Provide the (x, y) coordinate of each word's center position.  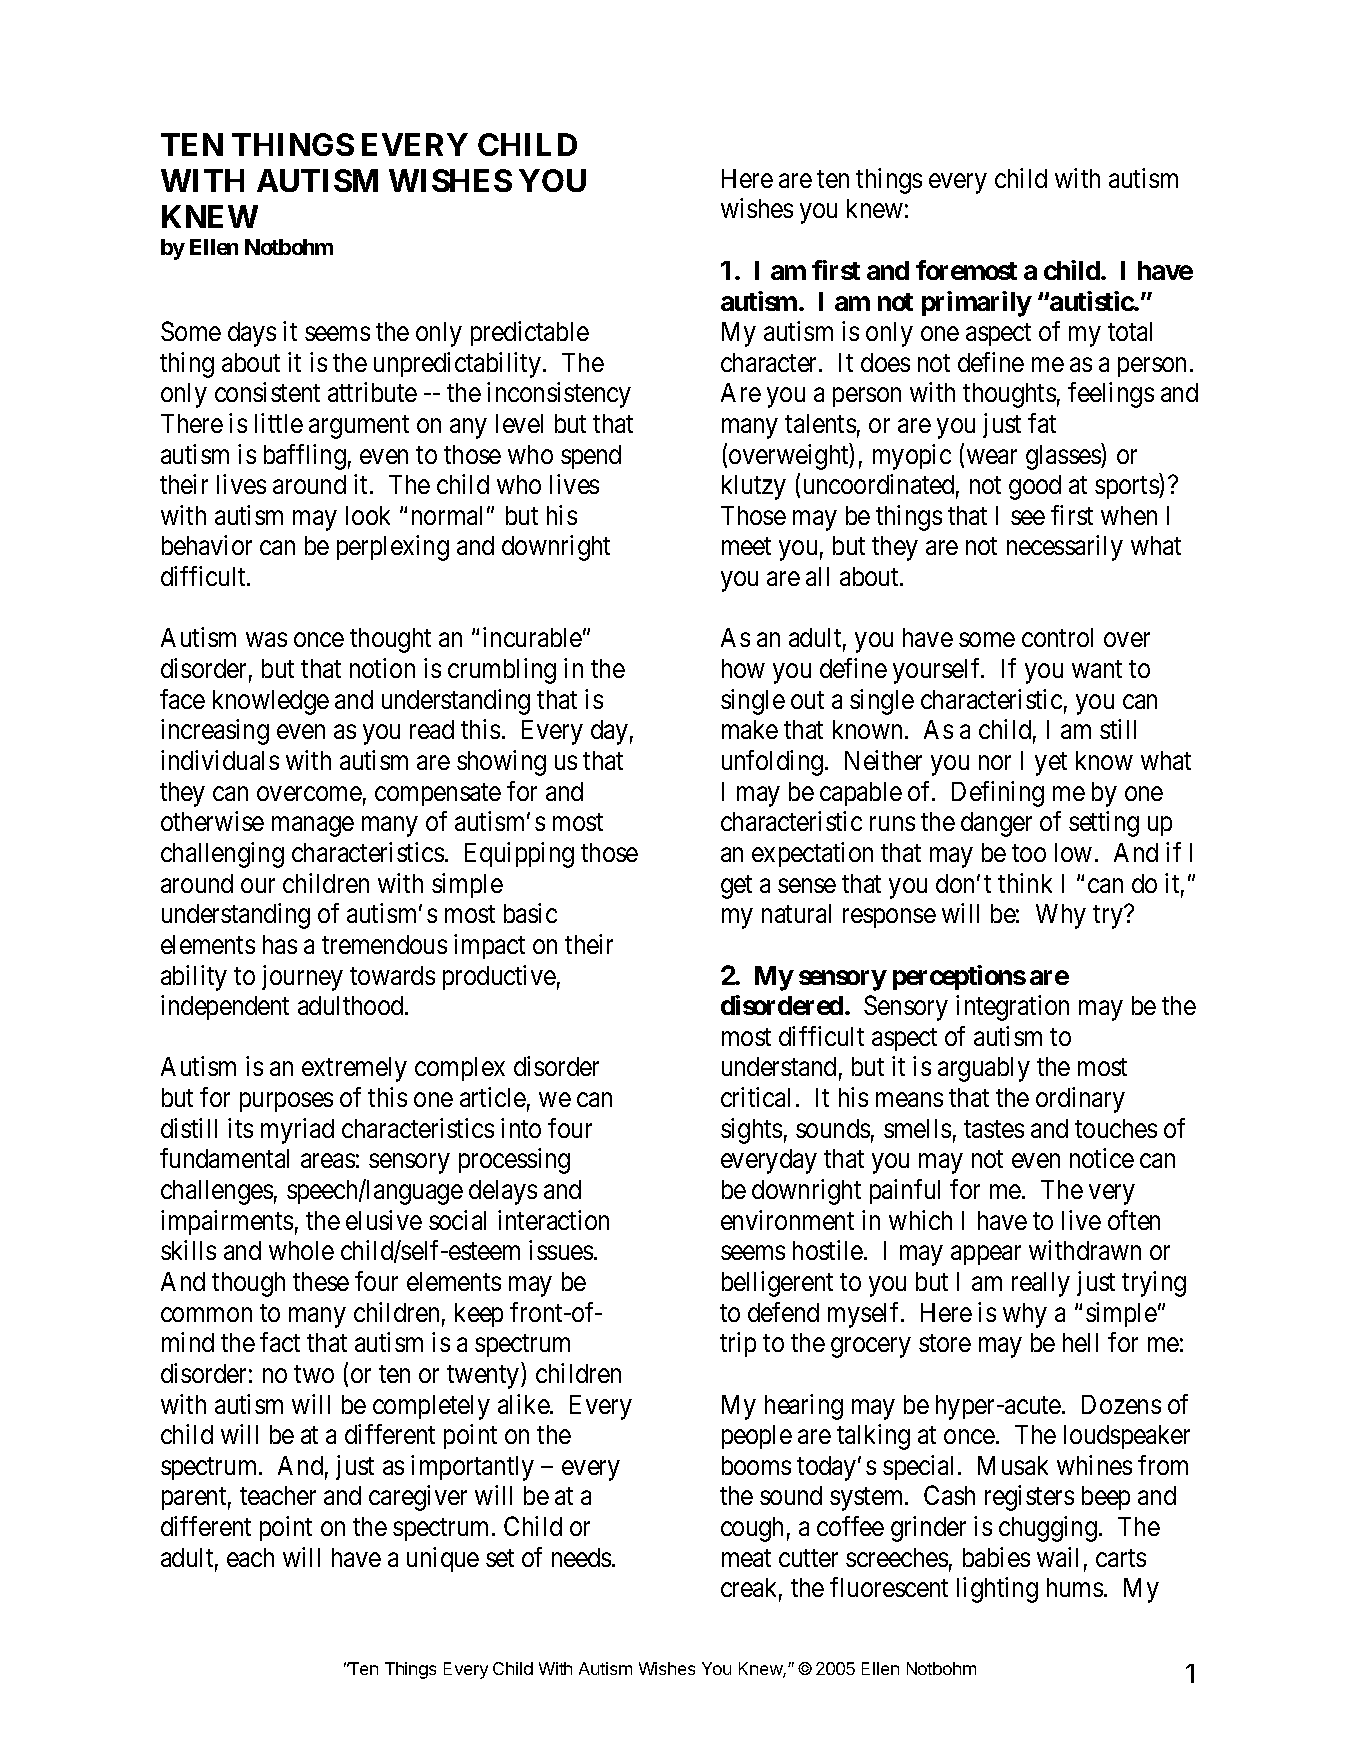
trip (738, 1344)
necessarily (1065, 548)
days (252, 334)
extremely (354, 1069)
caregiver (418, 1498)
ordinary (1080, 1100)
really (1041, 1284)
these (321, 1281)
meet (746, 546)
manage (313, 827)
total (1130, 331)
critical (755, 1097)
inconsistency (559, 395)
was (266, 640)
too (1029, 853)
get (736, 887)
